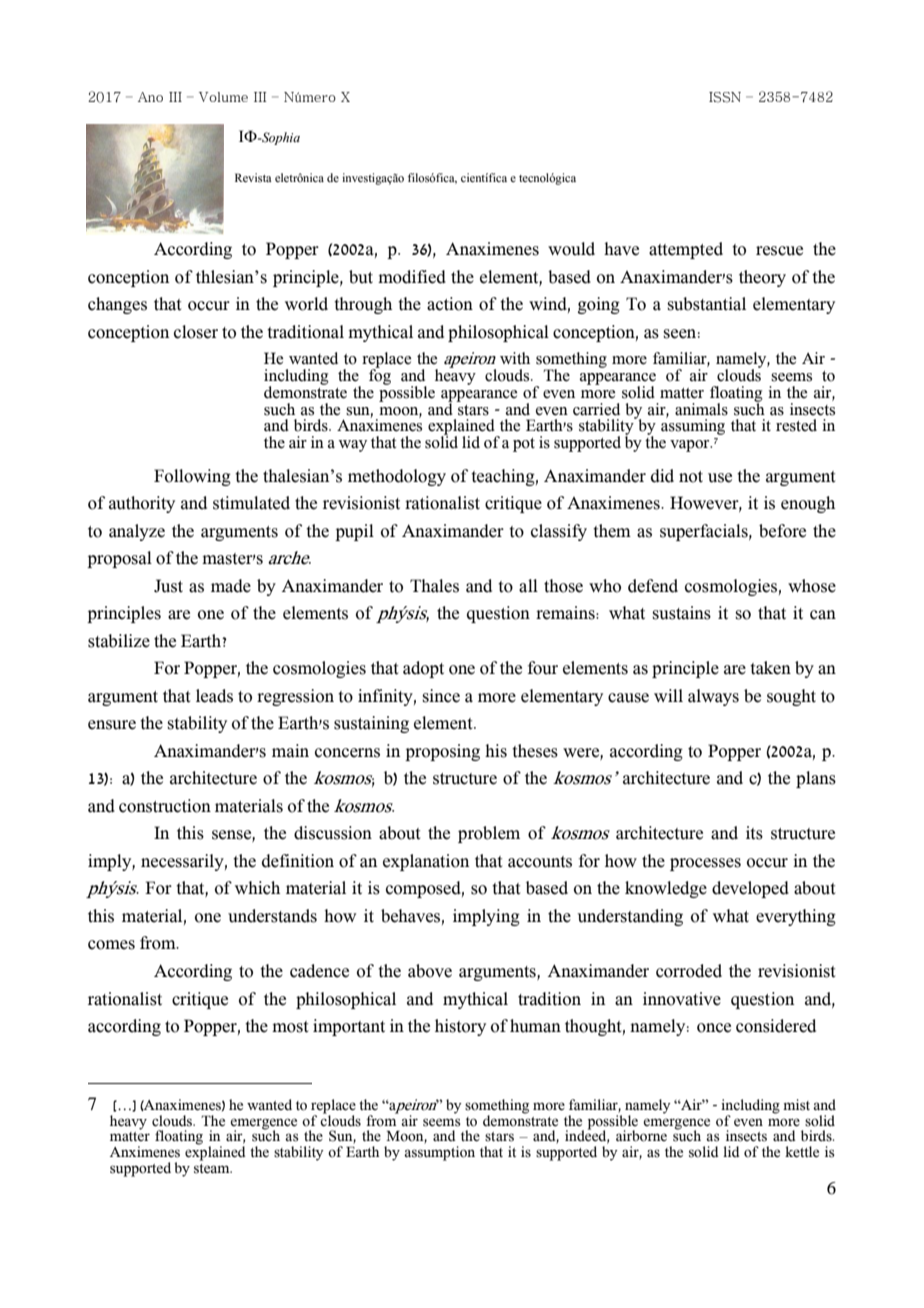 The width and height of the page is (924, 1308). What do you see at coordinates (489, 834) in the page?
I see `problem` at bounding box center [489, 834].
